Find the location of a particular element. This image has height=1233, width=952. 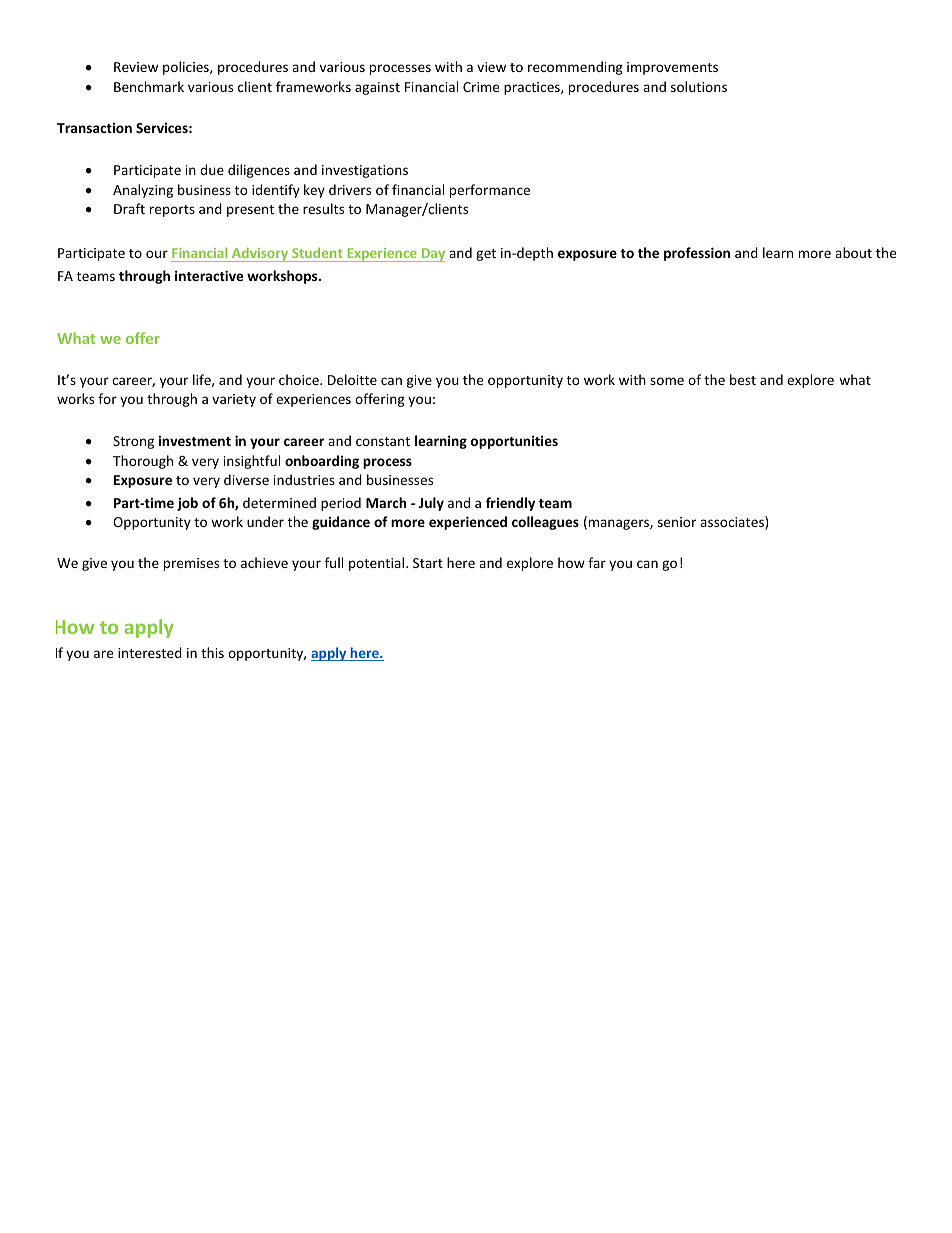

solutions is located at coordinates (699, 86).
